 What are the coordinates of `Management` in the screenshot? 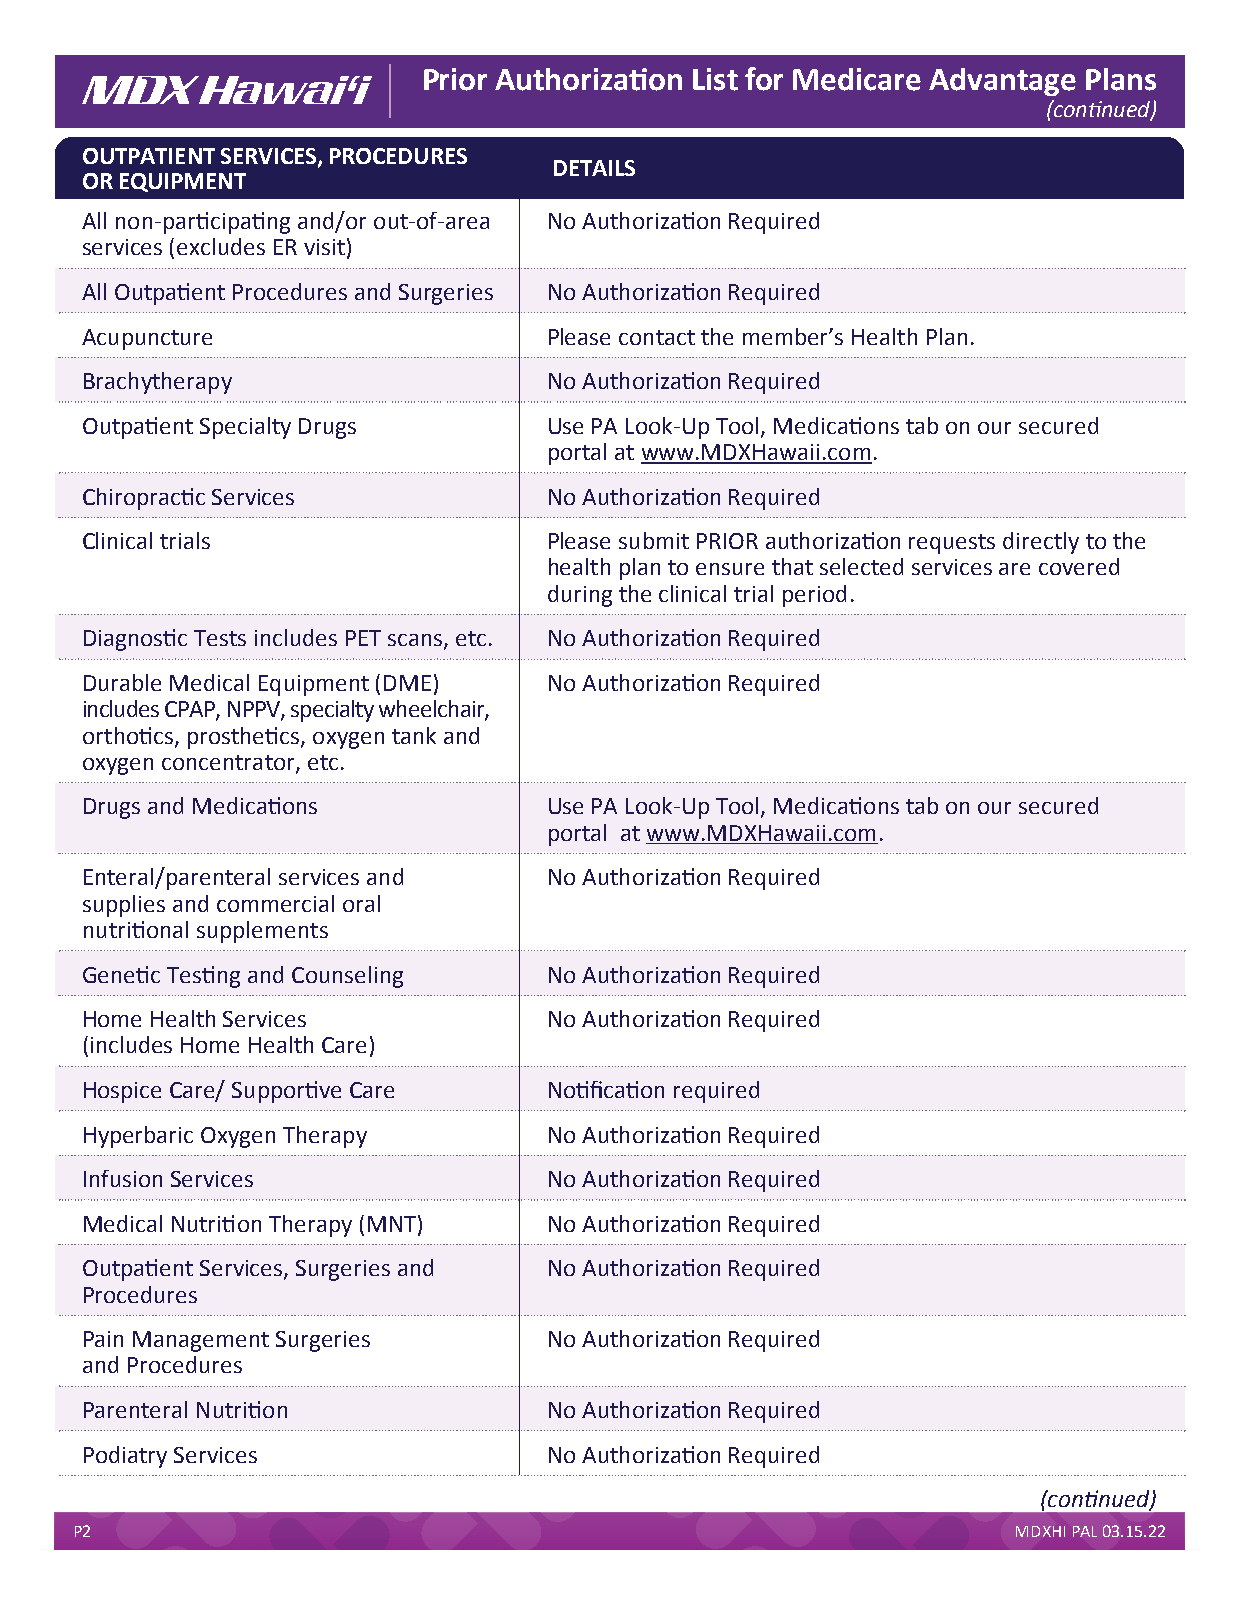 It's located at (201, 1341).
